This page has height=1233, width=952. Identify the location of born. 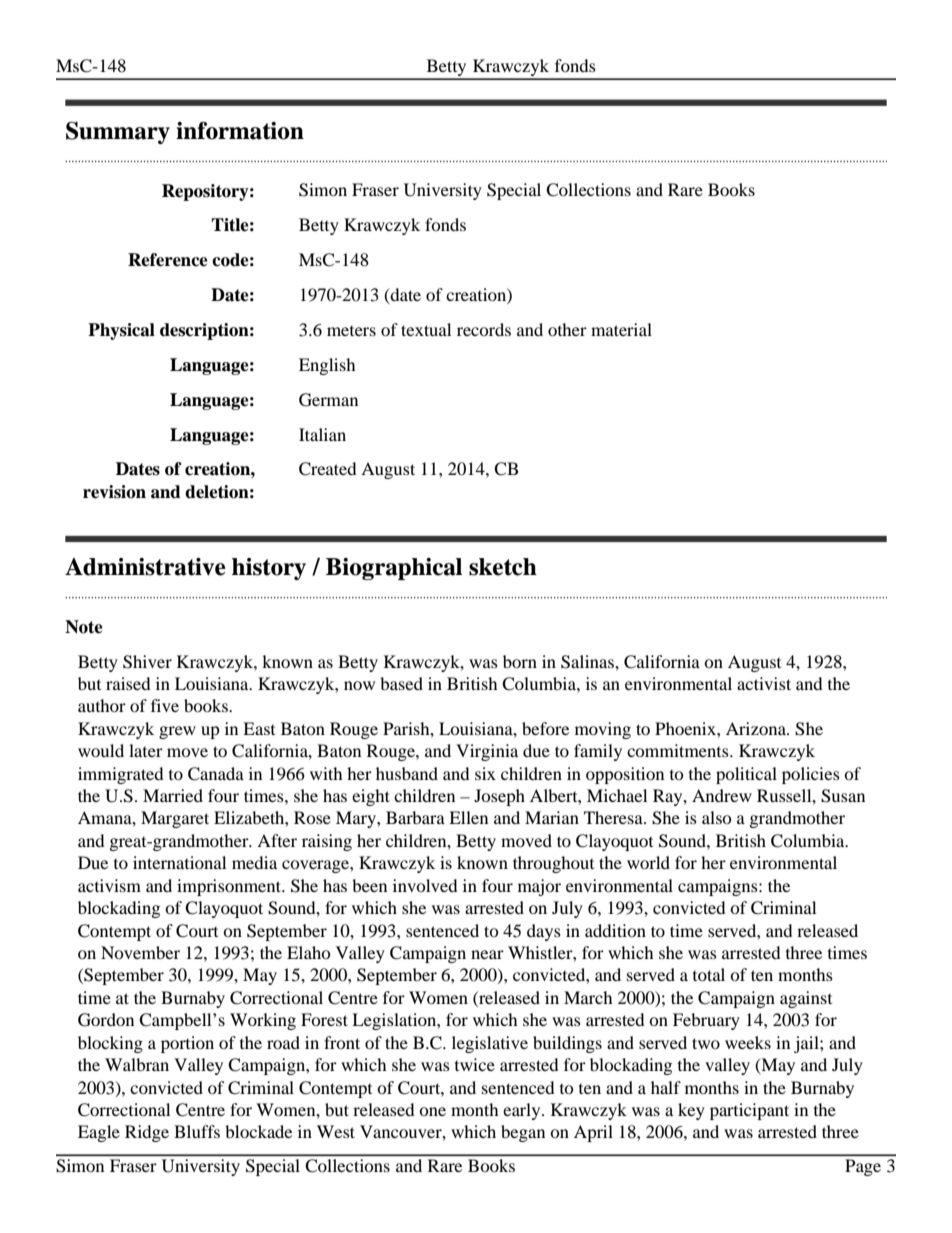
(520, 661).
